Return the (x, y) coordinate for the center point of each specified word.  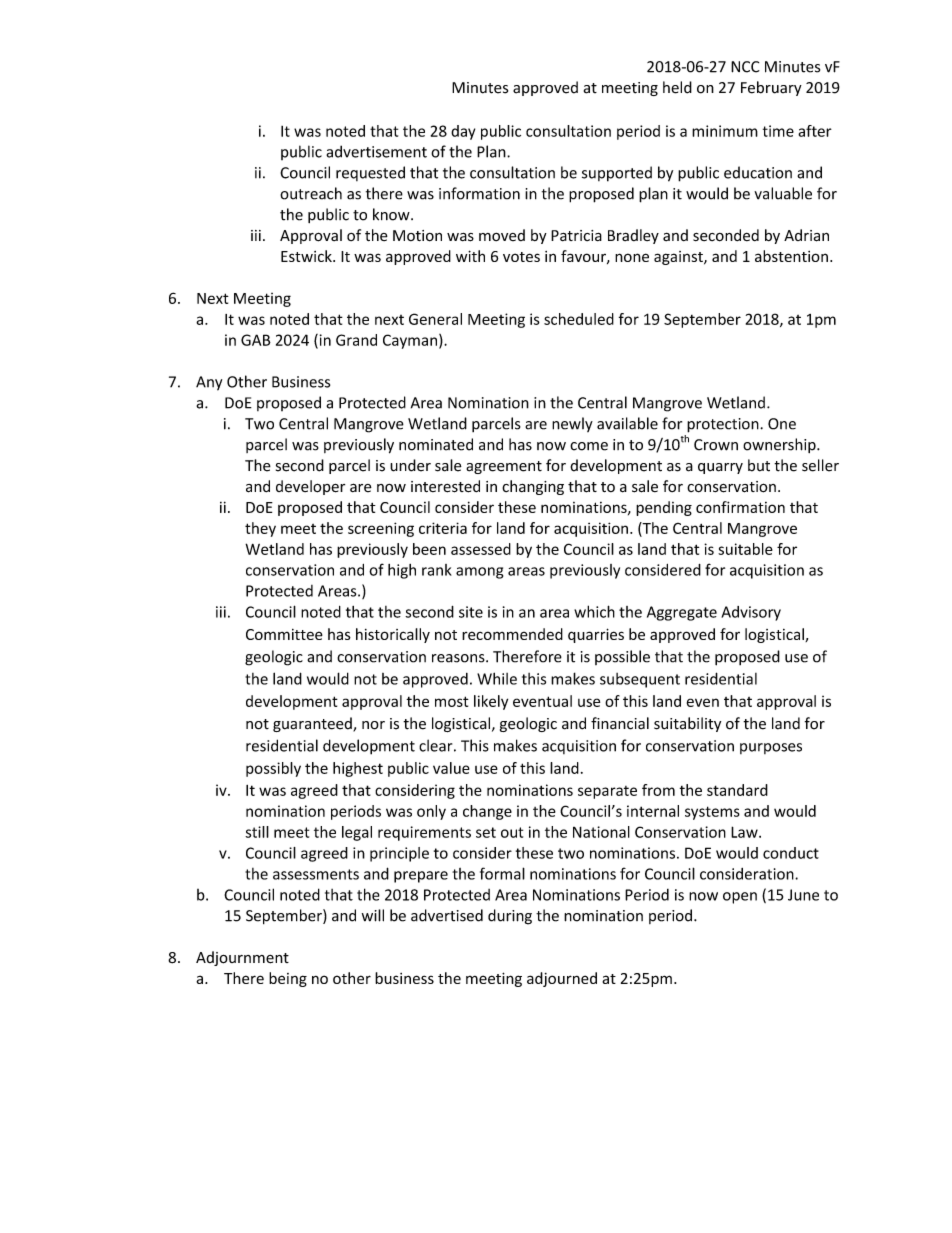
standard (737, 790)
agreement (504, 467)
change (487, 812)
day (463, 132)
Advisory (751, 613)
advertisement (376, 151)
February (771, 88)
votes (521, 257)
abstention (791, 256)
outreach (311, 193)
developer (310, 487)
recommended (512, 634)
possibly (273, 769)
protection (724, 425)
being (288, 979)
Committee (284, 634)
